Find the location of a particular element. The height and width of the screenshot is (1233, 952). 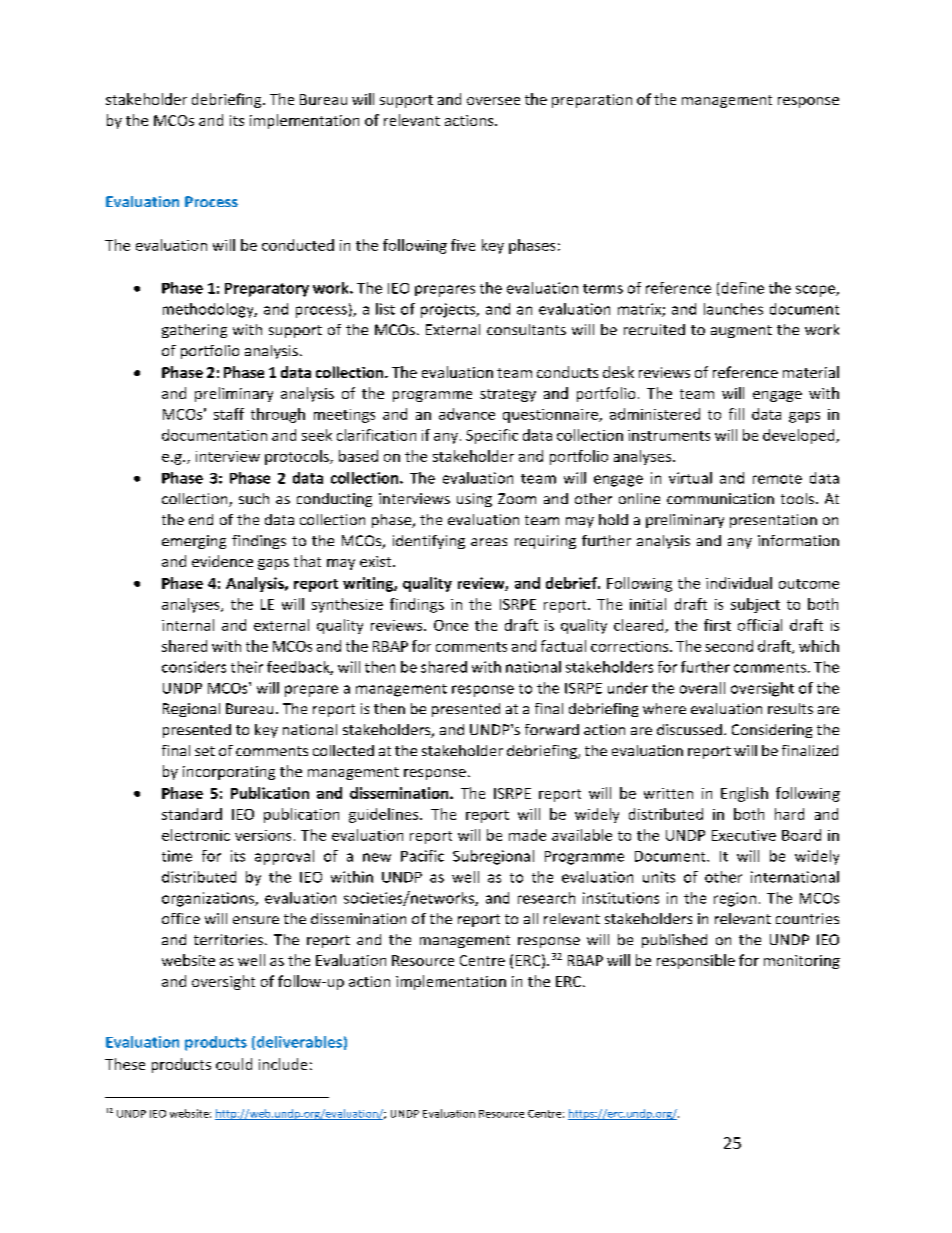

include is located at coordinates (283, 1064).
